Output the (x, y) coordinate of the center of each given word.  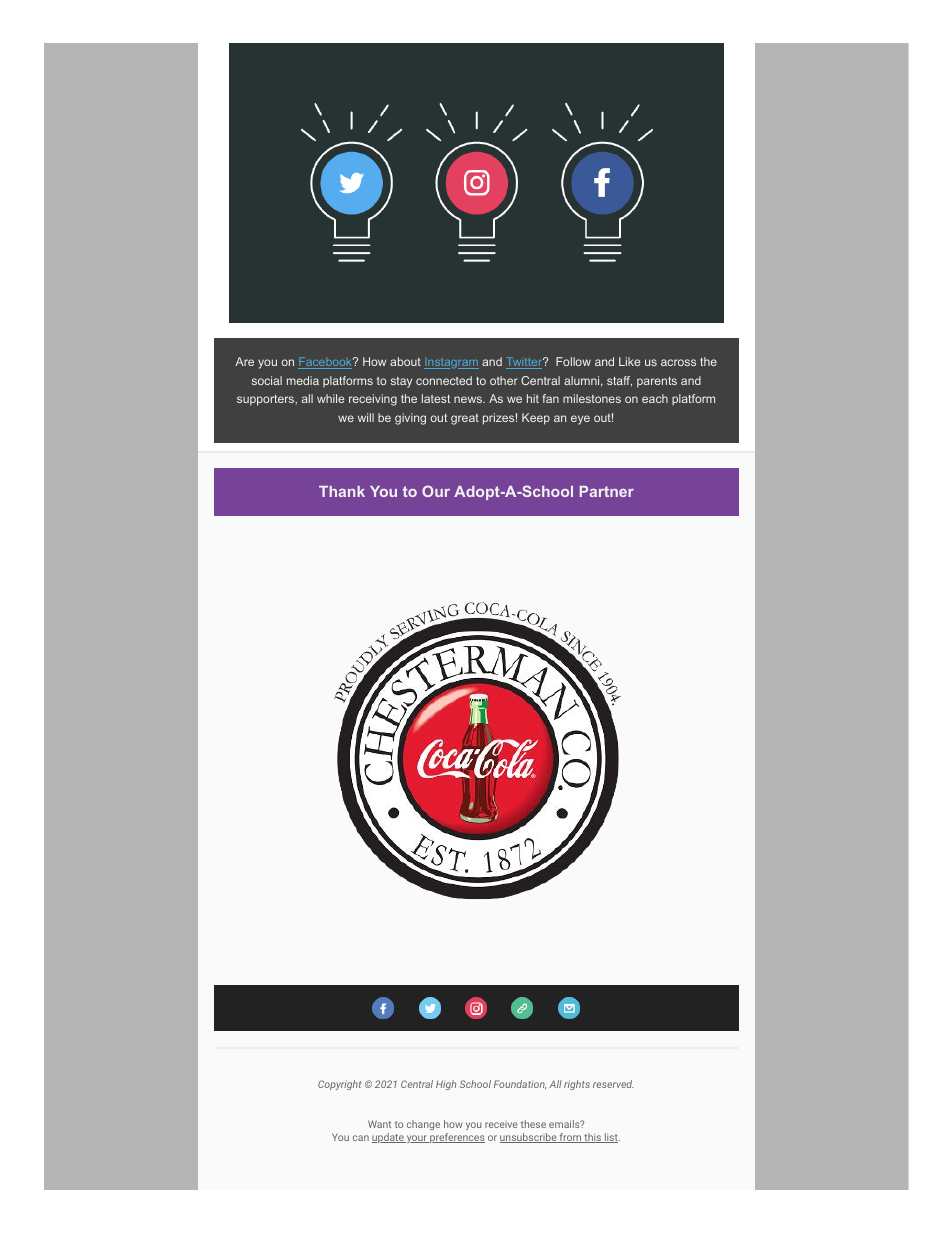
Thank (342, 491)
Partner (607, 491)
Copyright (340, 1085)
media (303, 380)
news (469, 399)
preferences (456, 1138)
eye (580, 420)
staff (619, 381)
